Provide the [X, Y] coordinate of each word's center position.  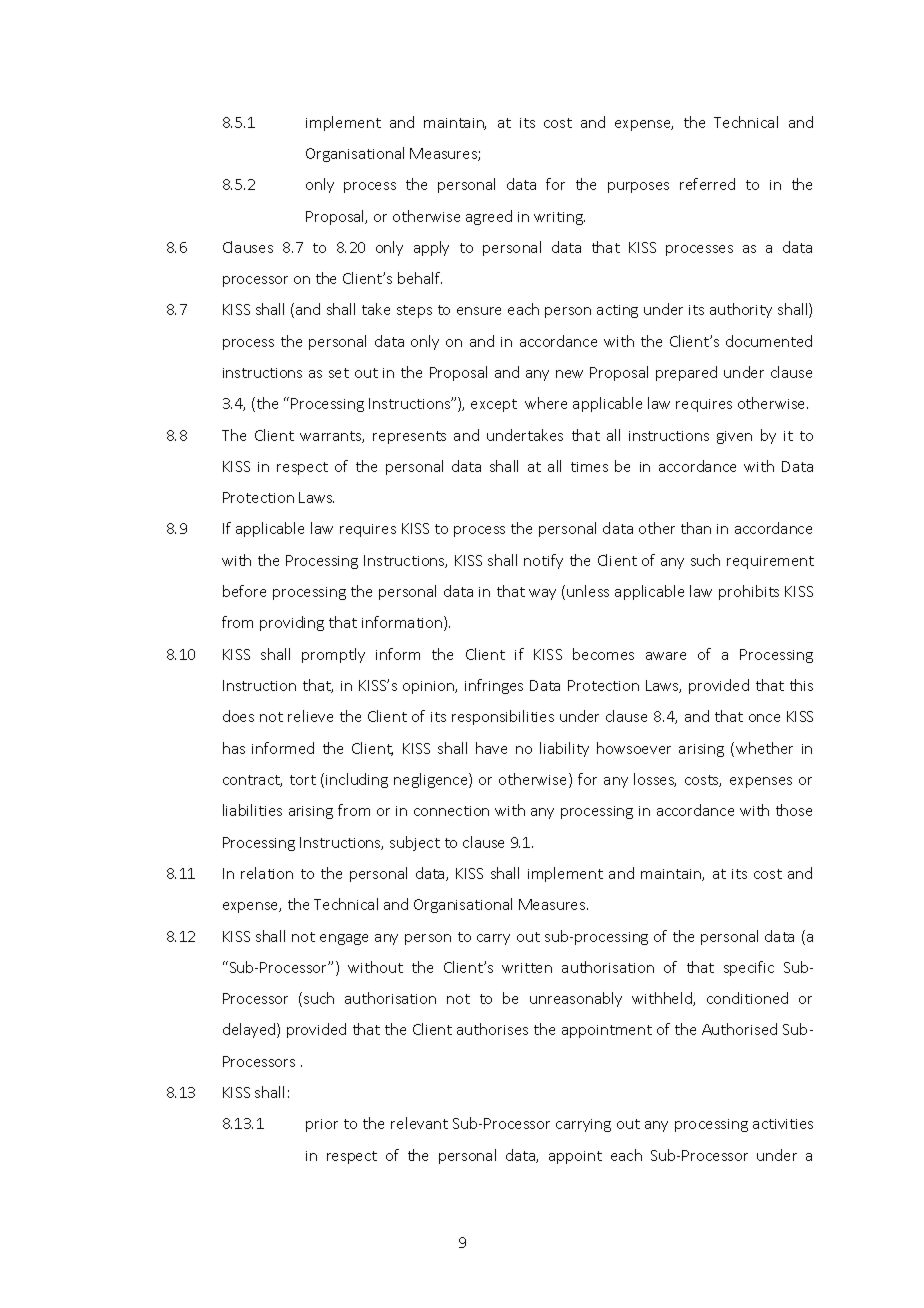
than [696, 528]
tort [303, 780]
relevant [419, 1123]
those [794, 810]
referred [707, 184]
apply [431, 248]
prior [322, 1125]
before [244, 591]
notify [543, 561]
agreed [489, 217]
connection [451, 811]
